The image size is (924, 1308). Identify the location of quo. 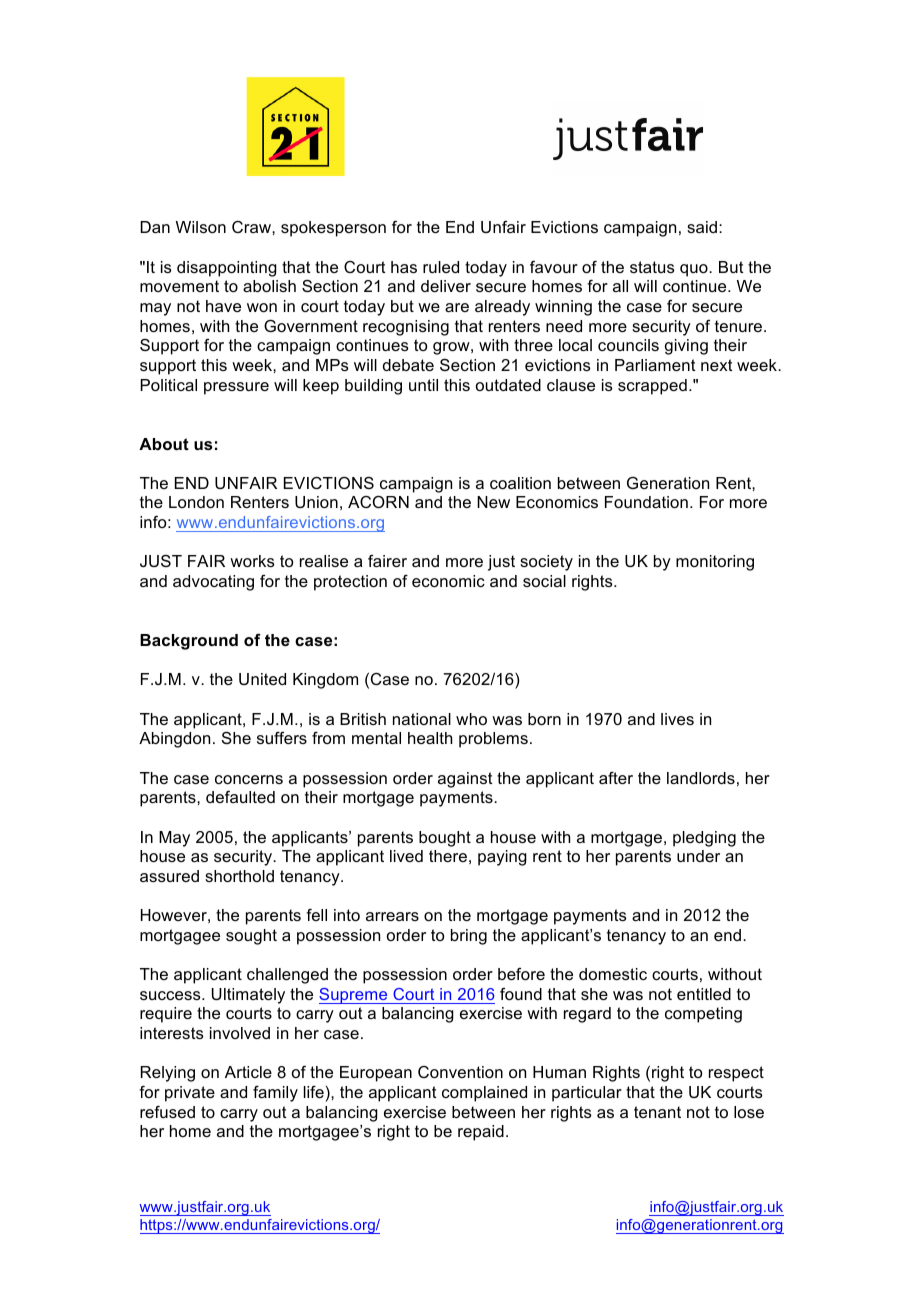
(695, 270).
